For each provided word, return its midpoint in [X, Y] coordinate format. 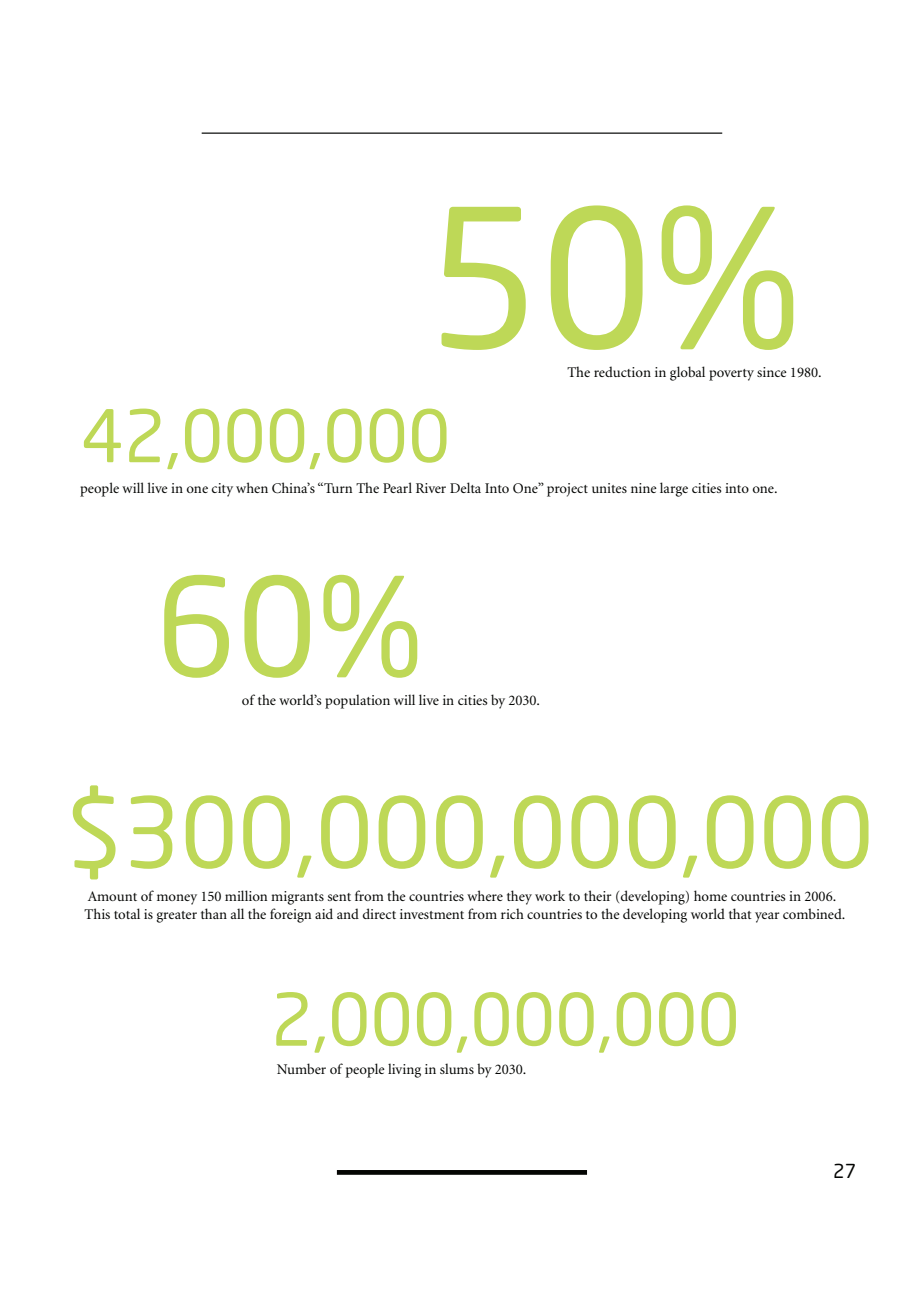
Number [301, 1068]
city [222, 490]
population [357, 701]
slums [457, 1068]
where [485, 895]
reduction [622, 371]
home [710, 895]
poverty [731, 375]
